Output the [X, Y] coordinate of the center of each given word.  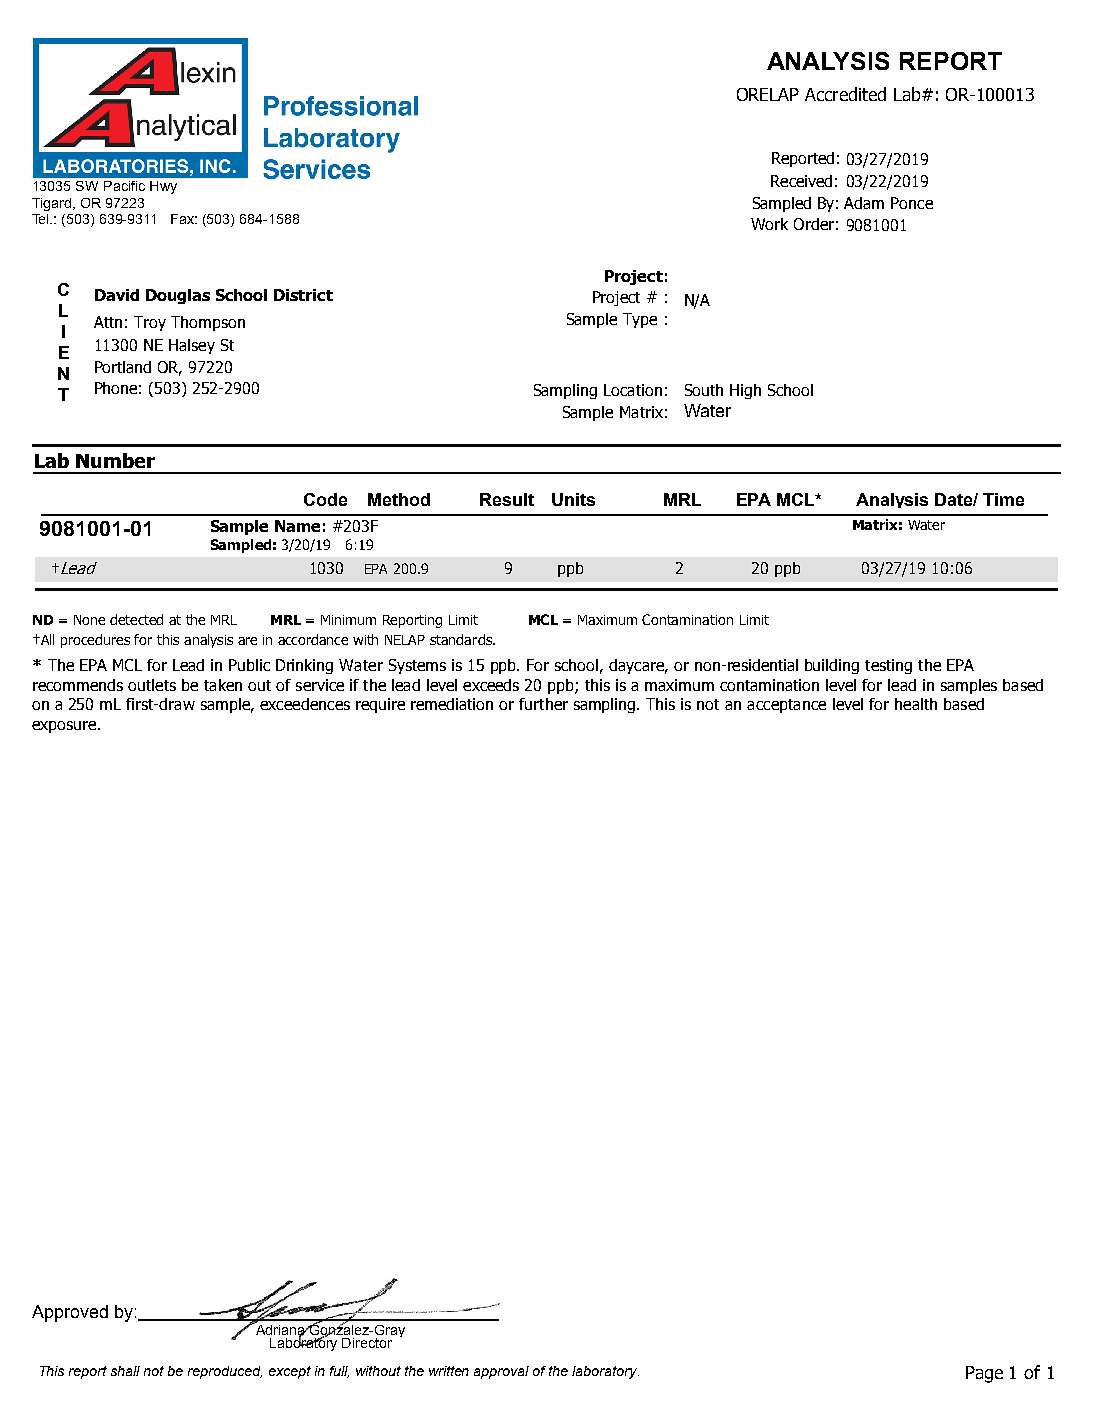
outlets [152, 685]
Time [1003, 499]
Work [769, 224]
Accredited [845, 94]
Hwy [163, 187]
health [916, 704]
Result [507, 499]
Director [367, 1343]
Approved [70, 1313]
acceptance [786, 706]
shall [125, 1371]
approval [501, 1372]
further [543, 704]
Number [115, 460]
